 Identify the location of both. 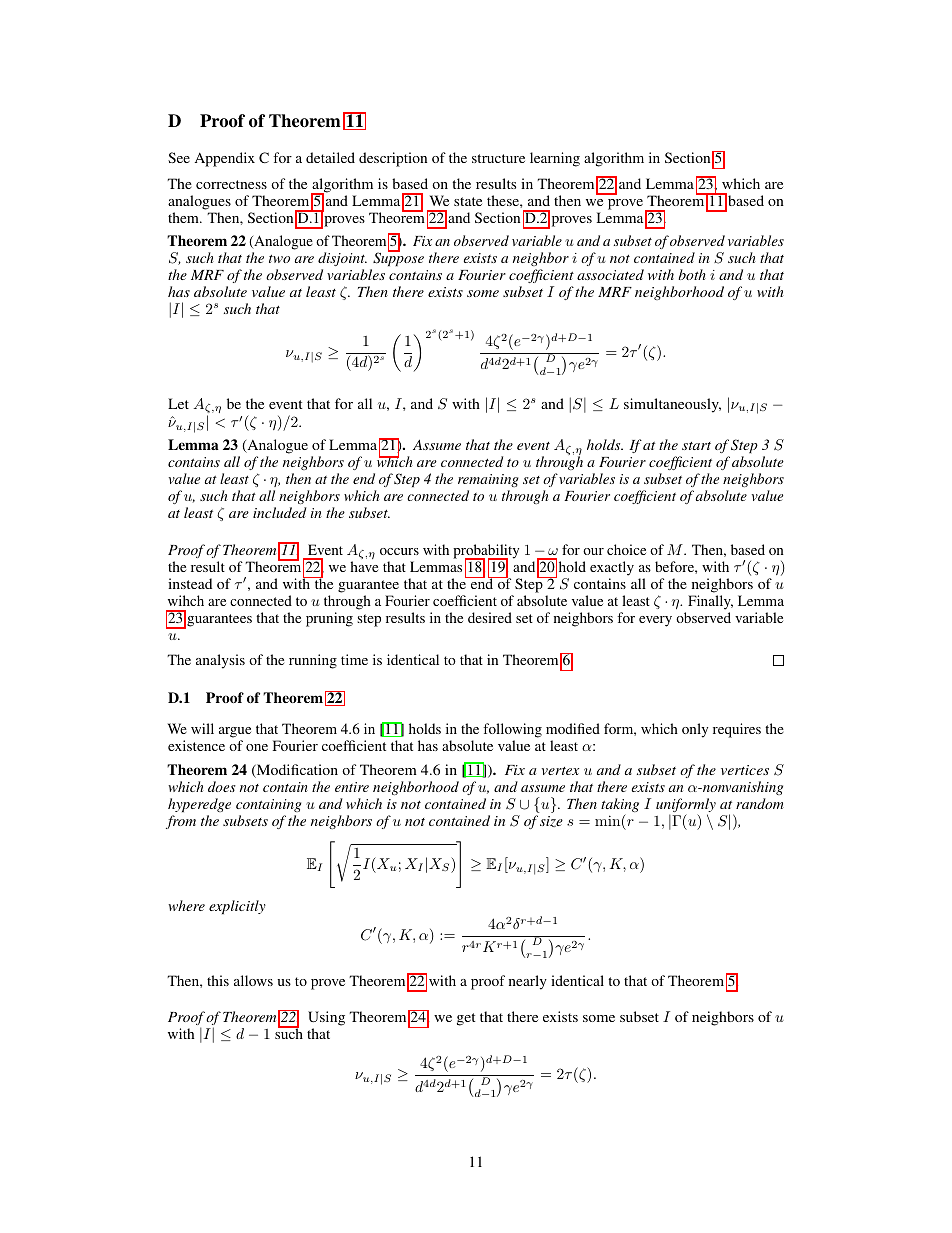
(692, 274).
